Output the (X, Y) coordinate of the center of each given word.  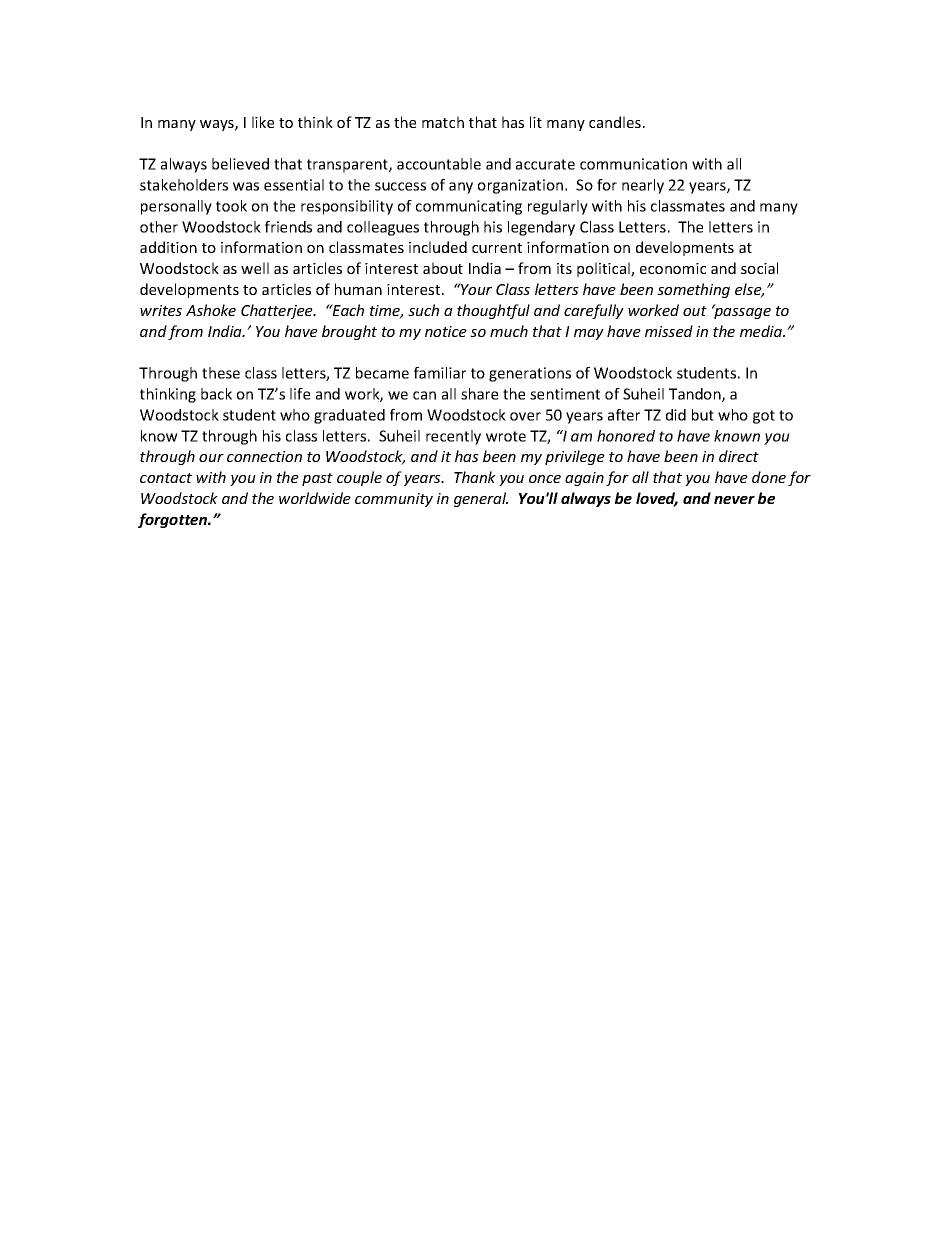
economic (673, 268)
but (703, 415)
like (263, 122)
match (443, 122)
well (255, 268)
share (479, 394)
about (443, 268)
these (221, 373)
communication (633, 164)
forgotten (174, 520)
